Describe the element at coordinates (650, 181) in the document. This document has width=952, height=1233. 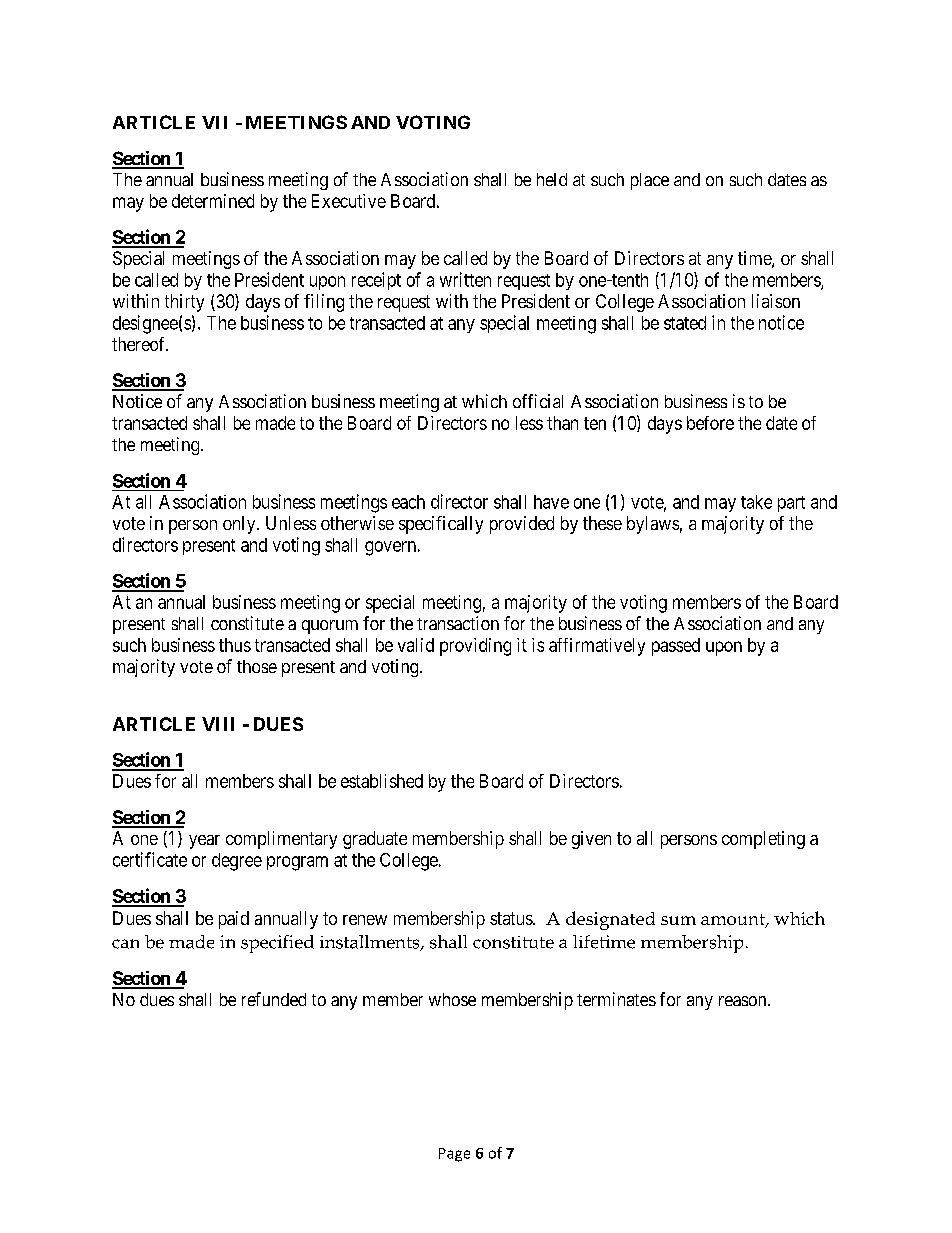
I see `place` at that location.
